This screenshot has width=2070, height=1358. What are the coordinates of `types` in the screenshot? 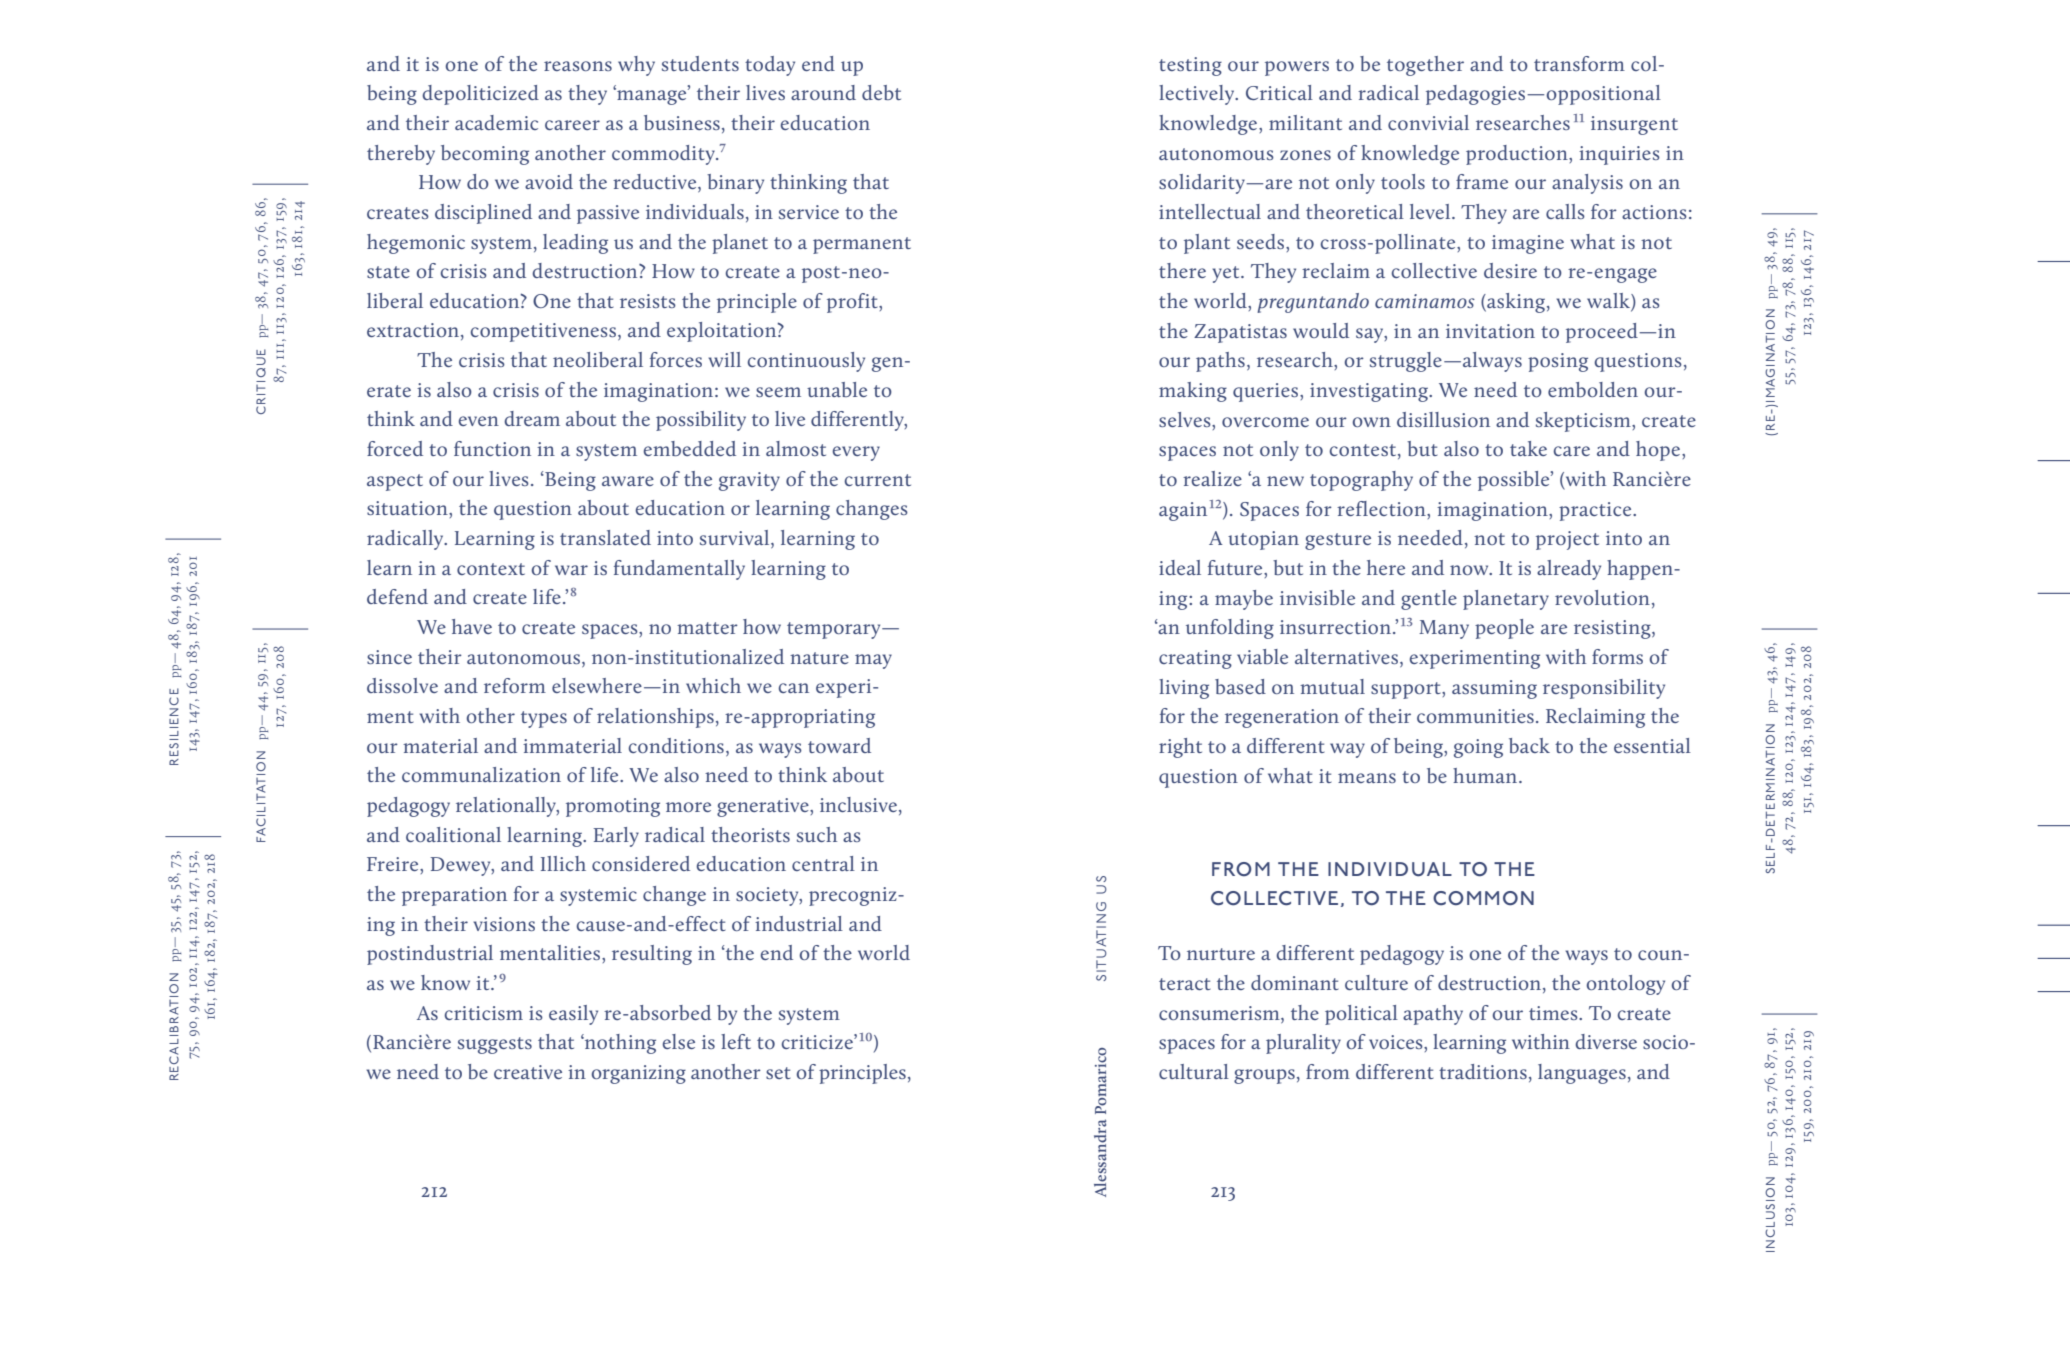 It's located at (544, 719).
